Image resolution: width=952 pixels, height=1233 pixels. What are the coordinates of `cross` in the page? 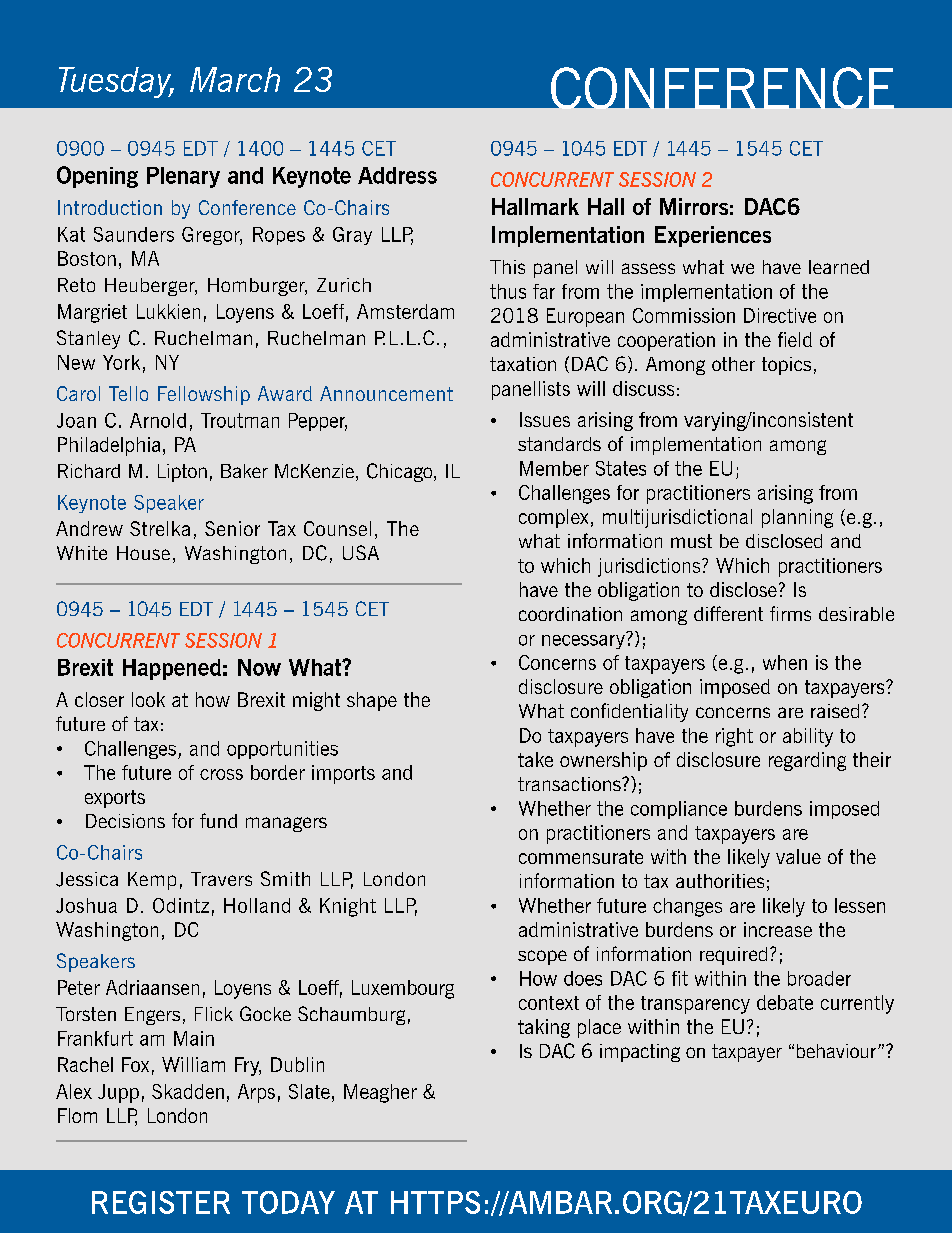 It's located at (221, 774).
